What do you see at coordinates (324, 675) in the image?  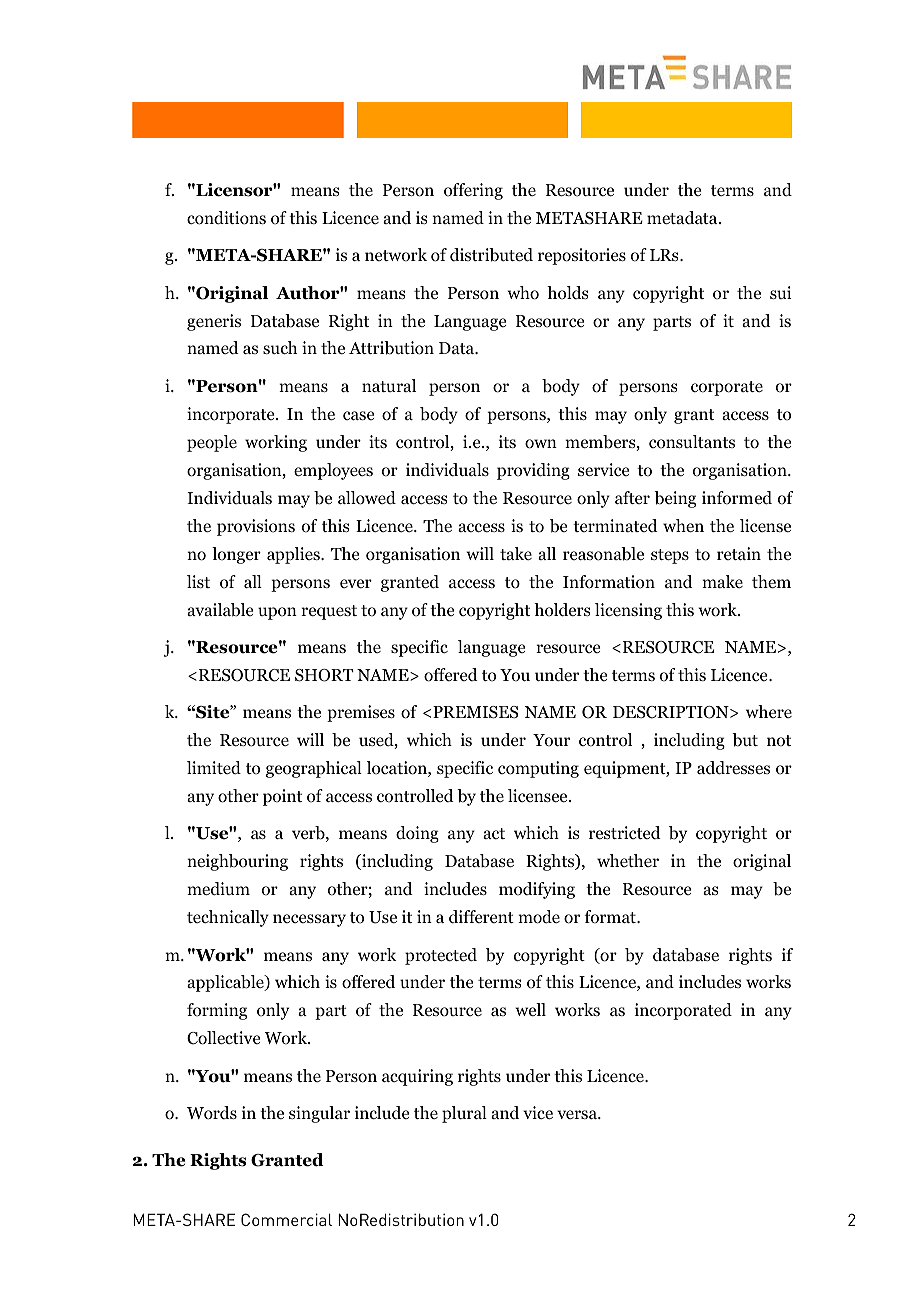 I see `SHORT` at bounding box center [324, 675].
